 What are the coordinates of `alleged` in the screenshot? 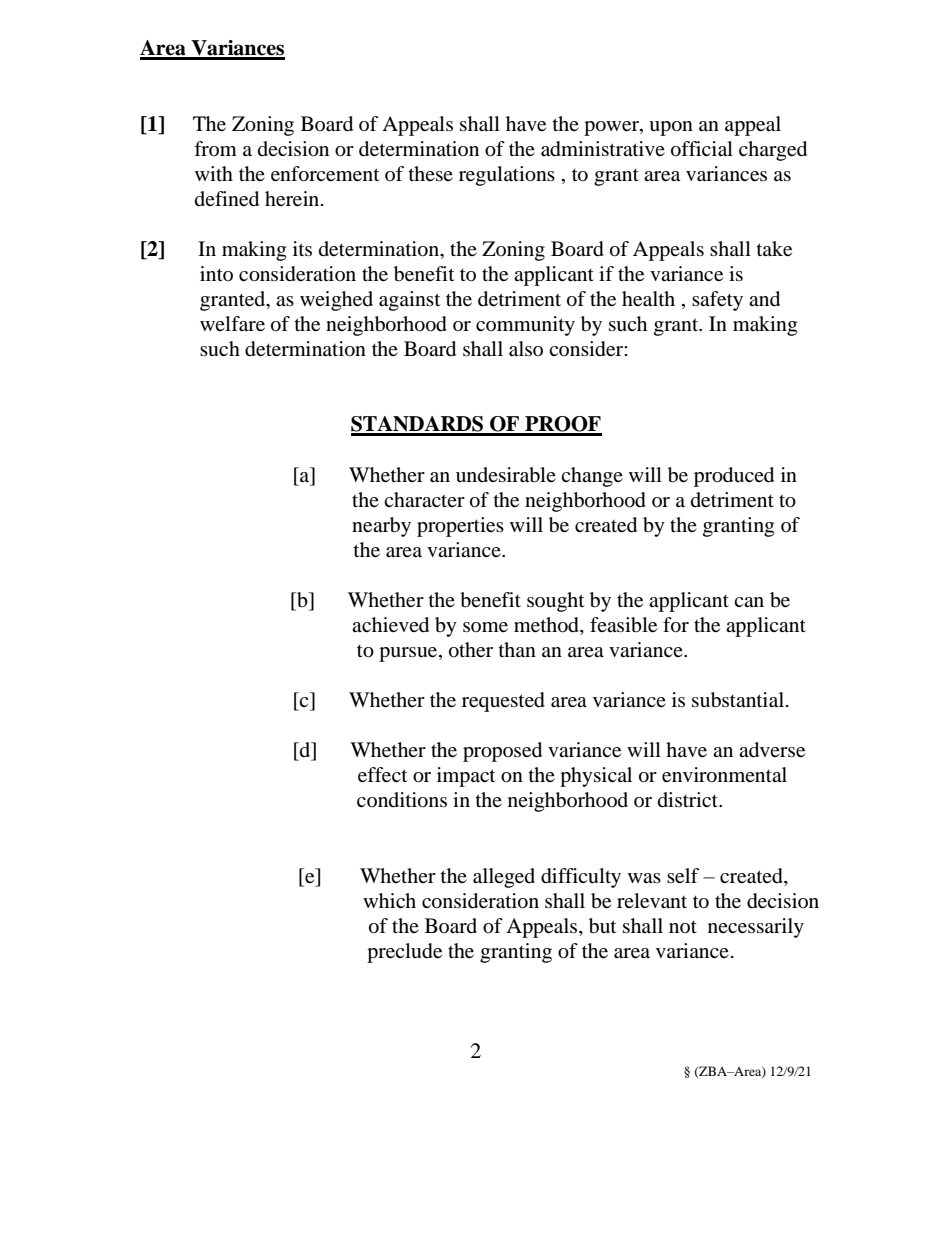 It's located at (504, 878).
